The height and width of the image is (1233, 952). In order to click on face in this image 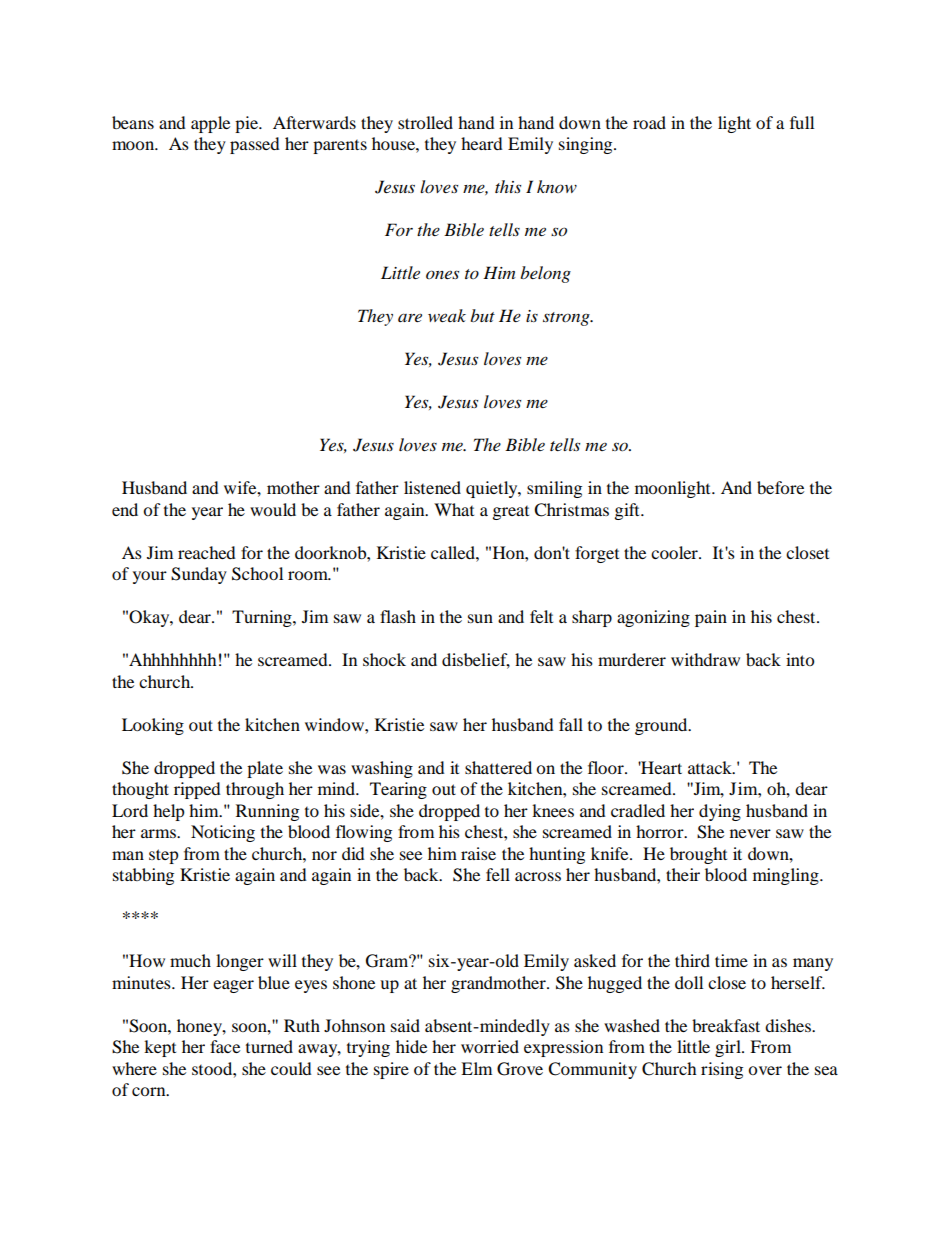, I will do `click(225, 1046)`.
